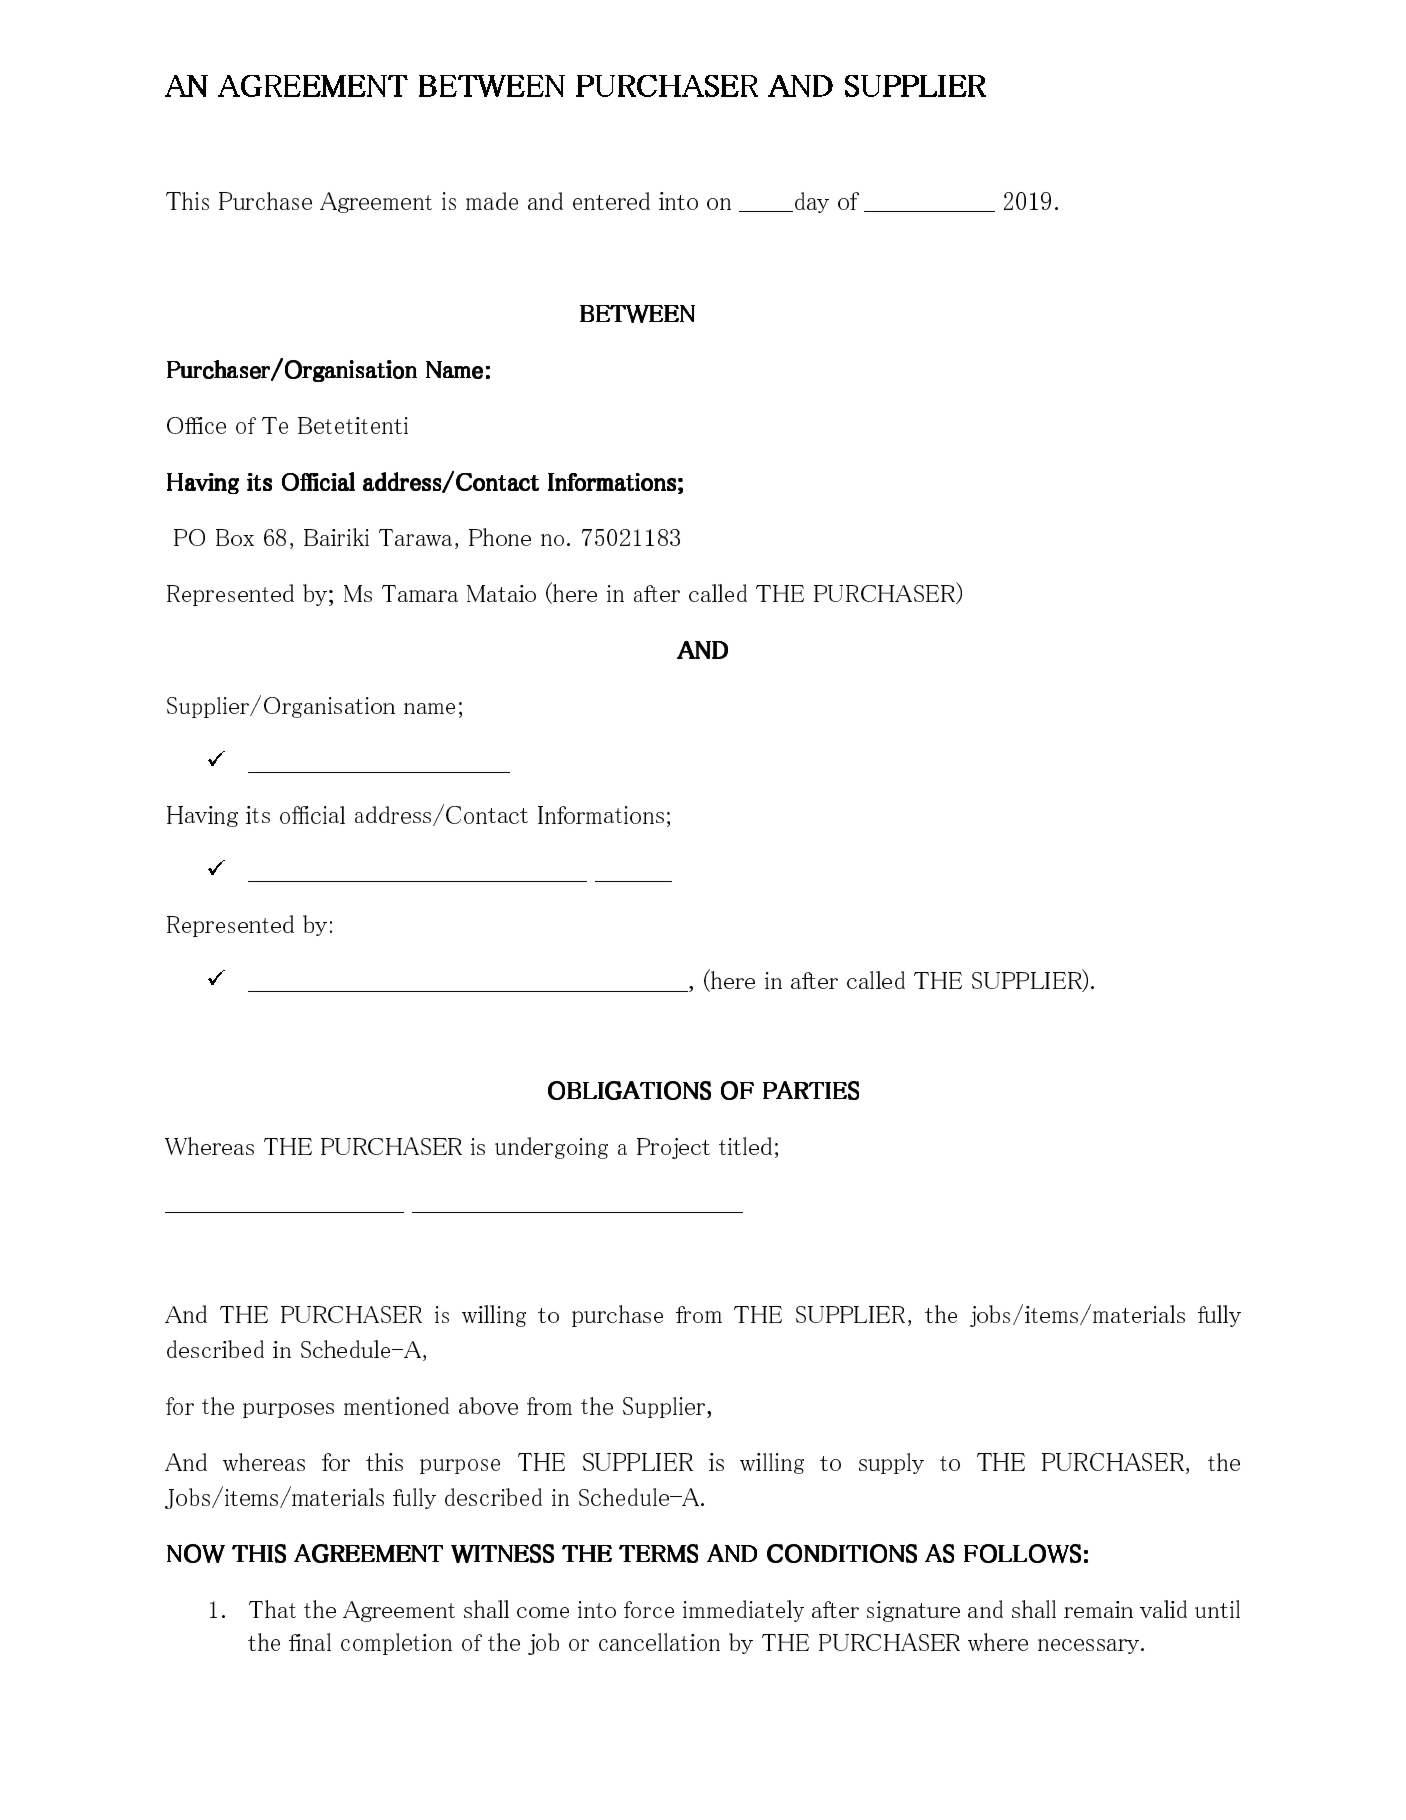 This screenshot has height=1820, width=1406. I want to click on made, so click(492, 201).
